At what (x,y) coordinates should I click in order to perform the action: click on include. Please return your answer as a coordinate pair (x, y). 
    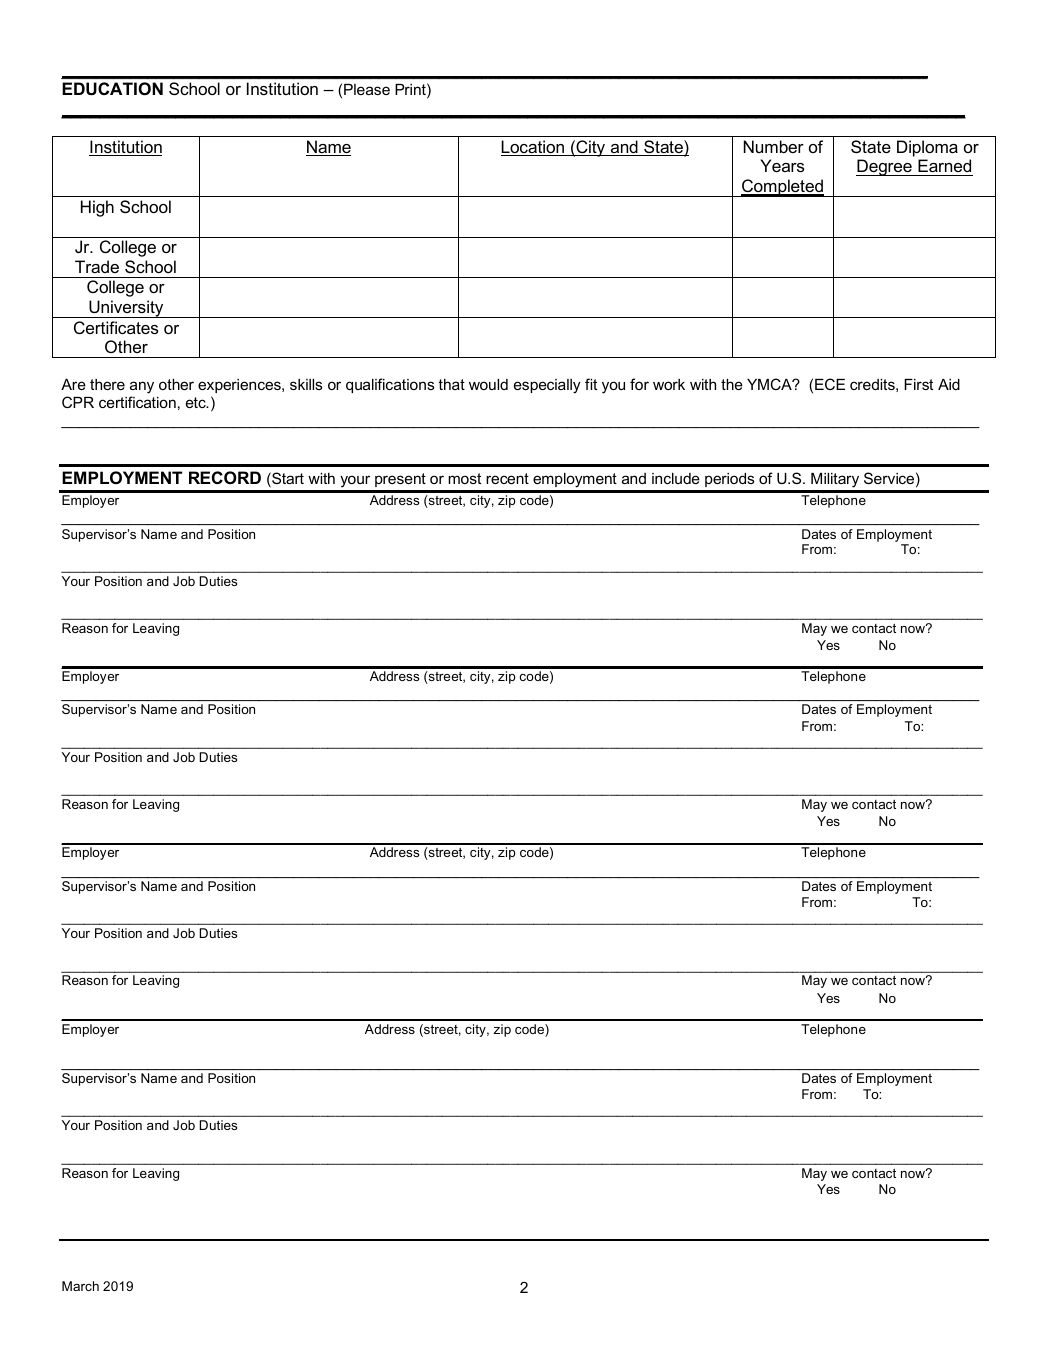
    Looking at the image, I should click on (676, 478).
